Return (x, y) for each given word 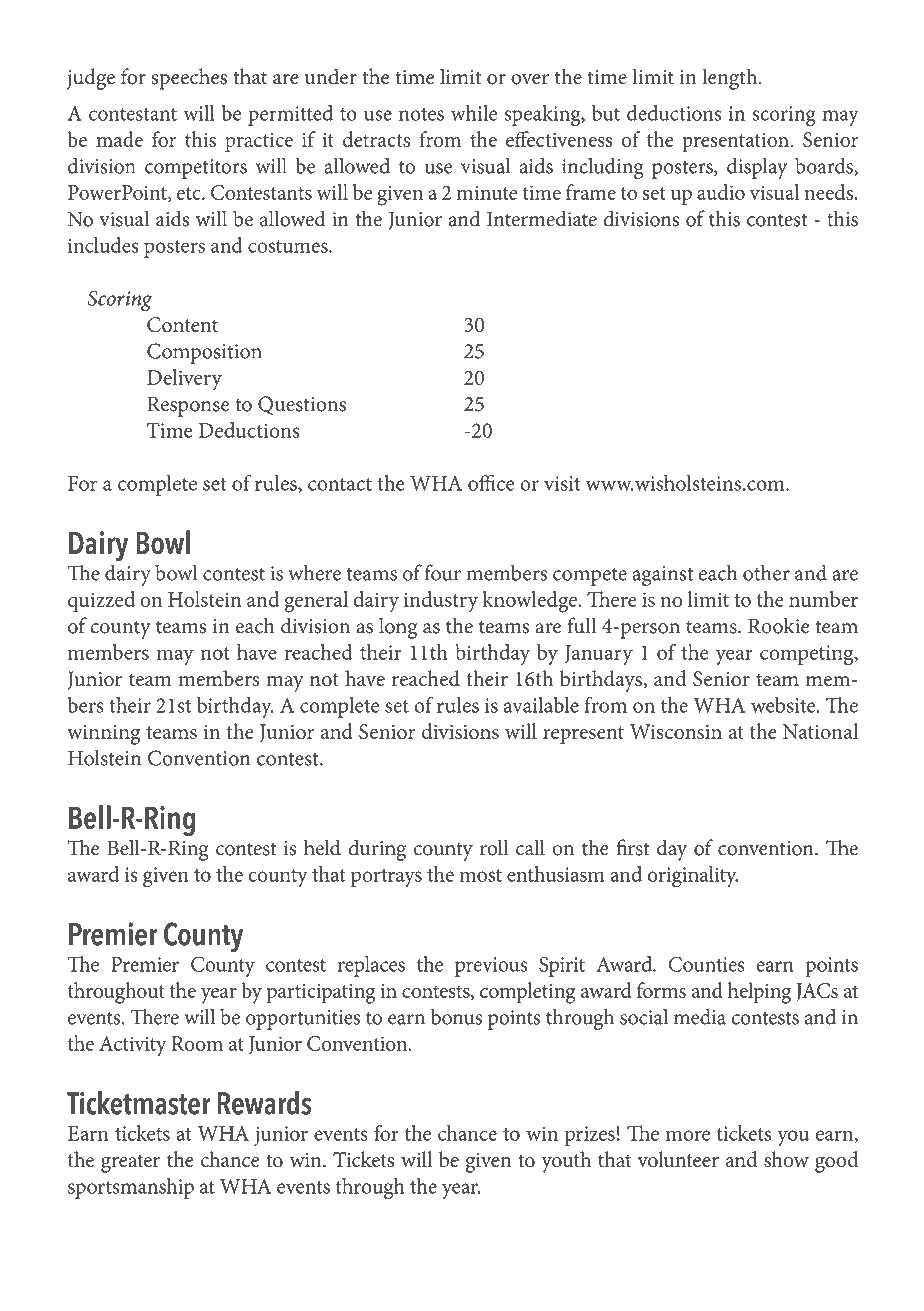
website (784, 705)
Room (197, 1043)
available (541, 705)
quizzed (101, 601)
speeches (189, 79)
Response (188, 406)
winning (103, 735)
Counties (707, 964)
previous (491, 967)
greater (130, 1163)
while (474, 113)
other (766, 572)
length (731, 79)
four (443, 572)
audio (721, 192)
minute (487, 192)
